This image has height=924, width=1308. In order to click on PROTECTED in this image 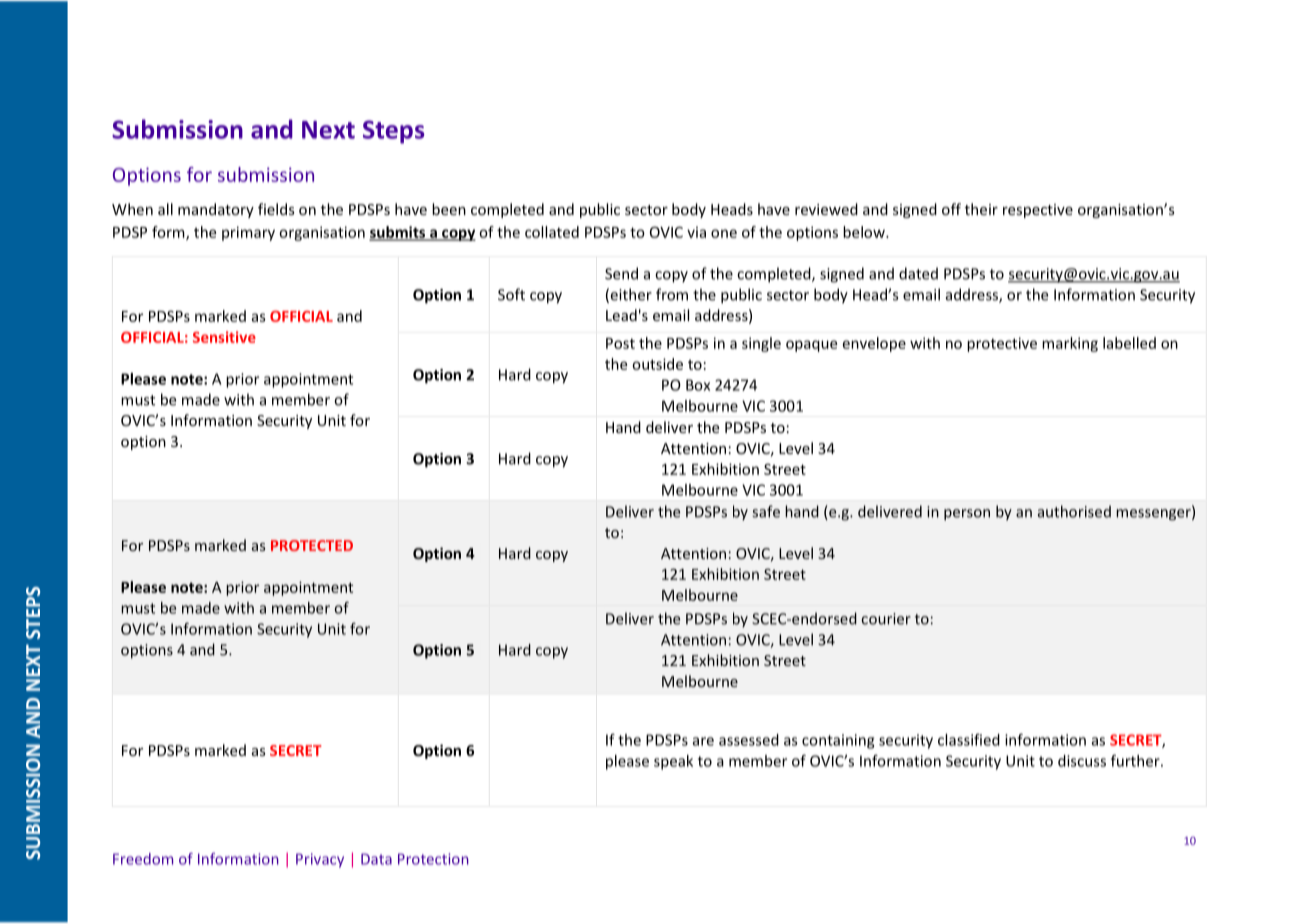, I will do `click(312, 545)`.
